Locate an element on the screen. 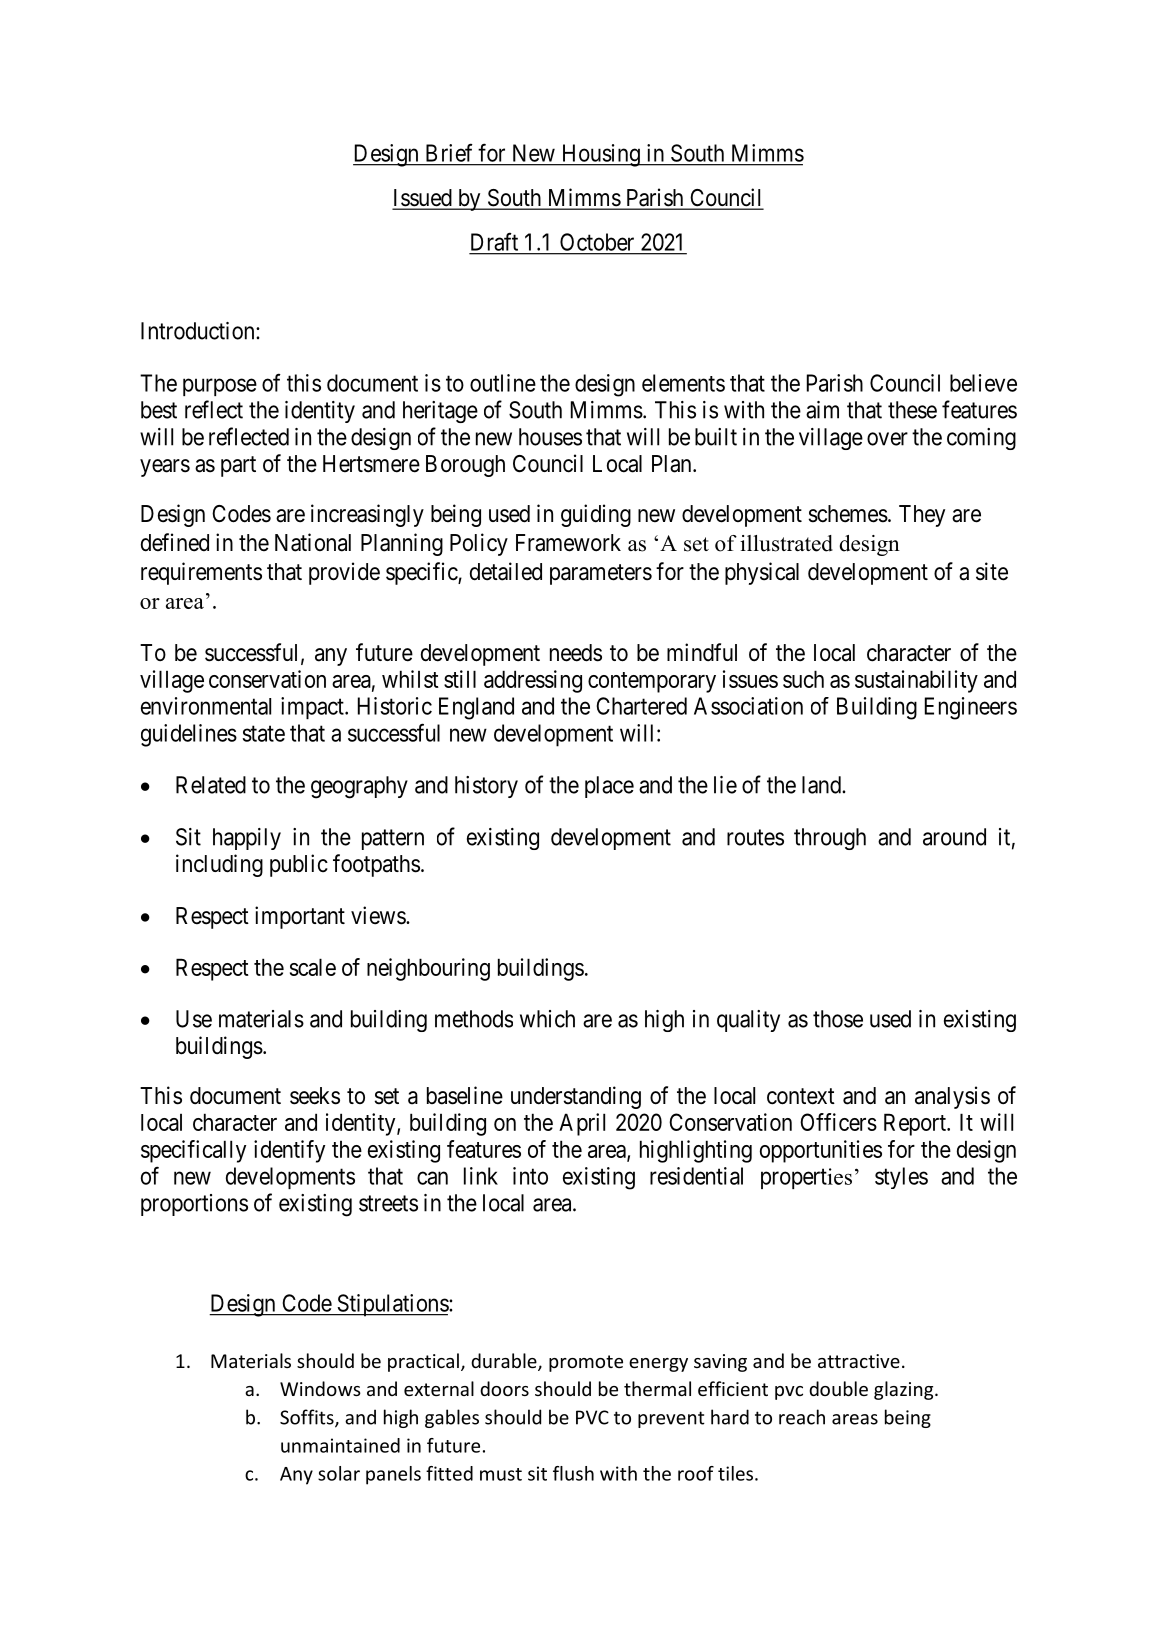 Image resolution: width=1156 pixels, height=1635 pixels. April is located at coordinates (582, 1124).
